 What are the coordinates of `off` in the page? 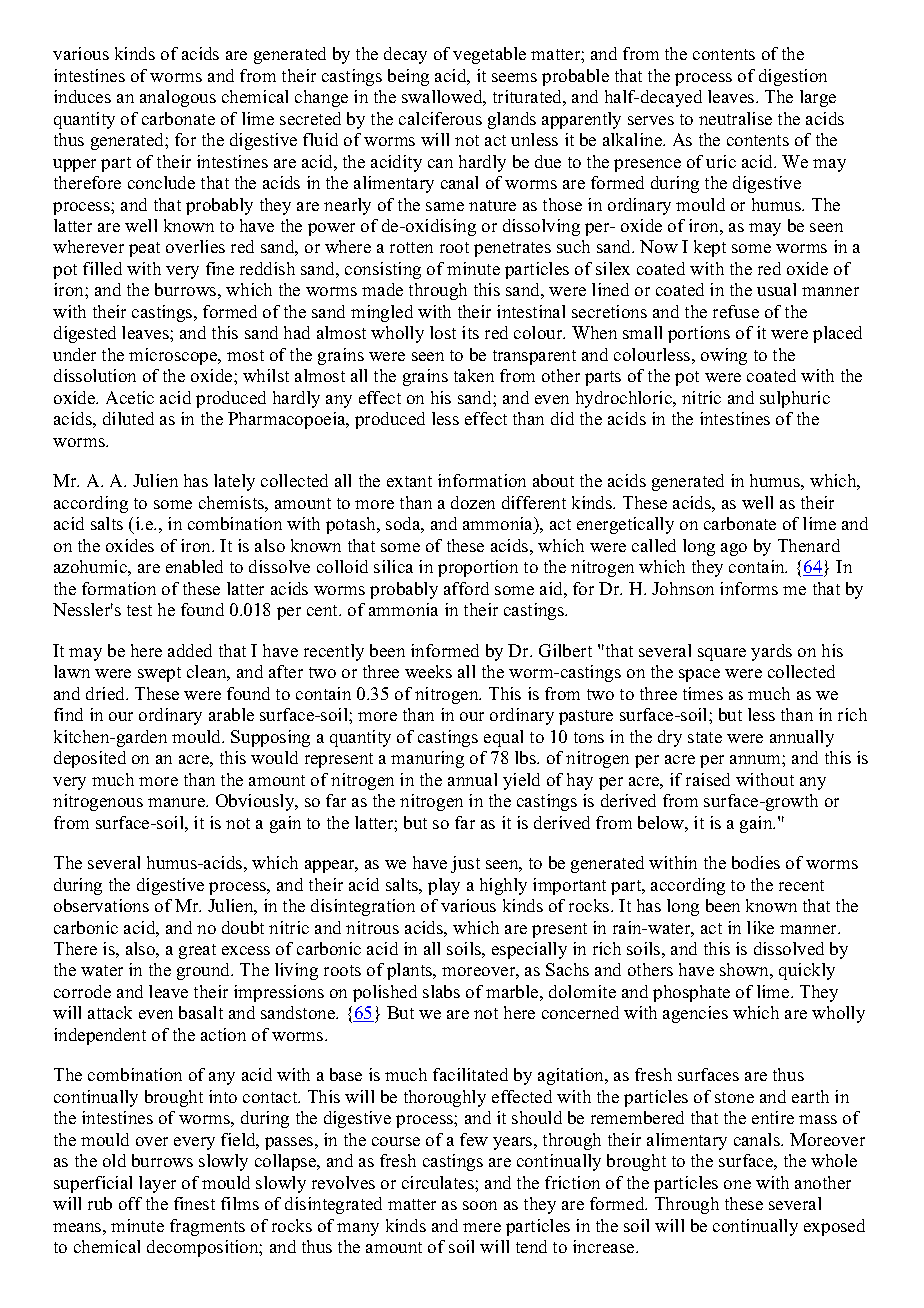 It's located at (130, 1203).
